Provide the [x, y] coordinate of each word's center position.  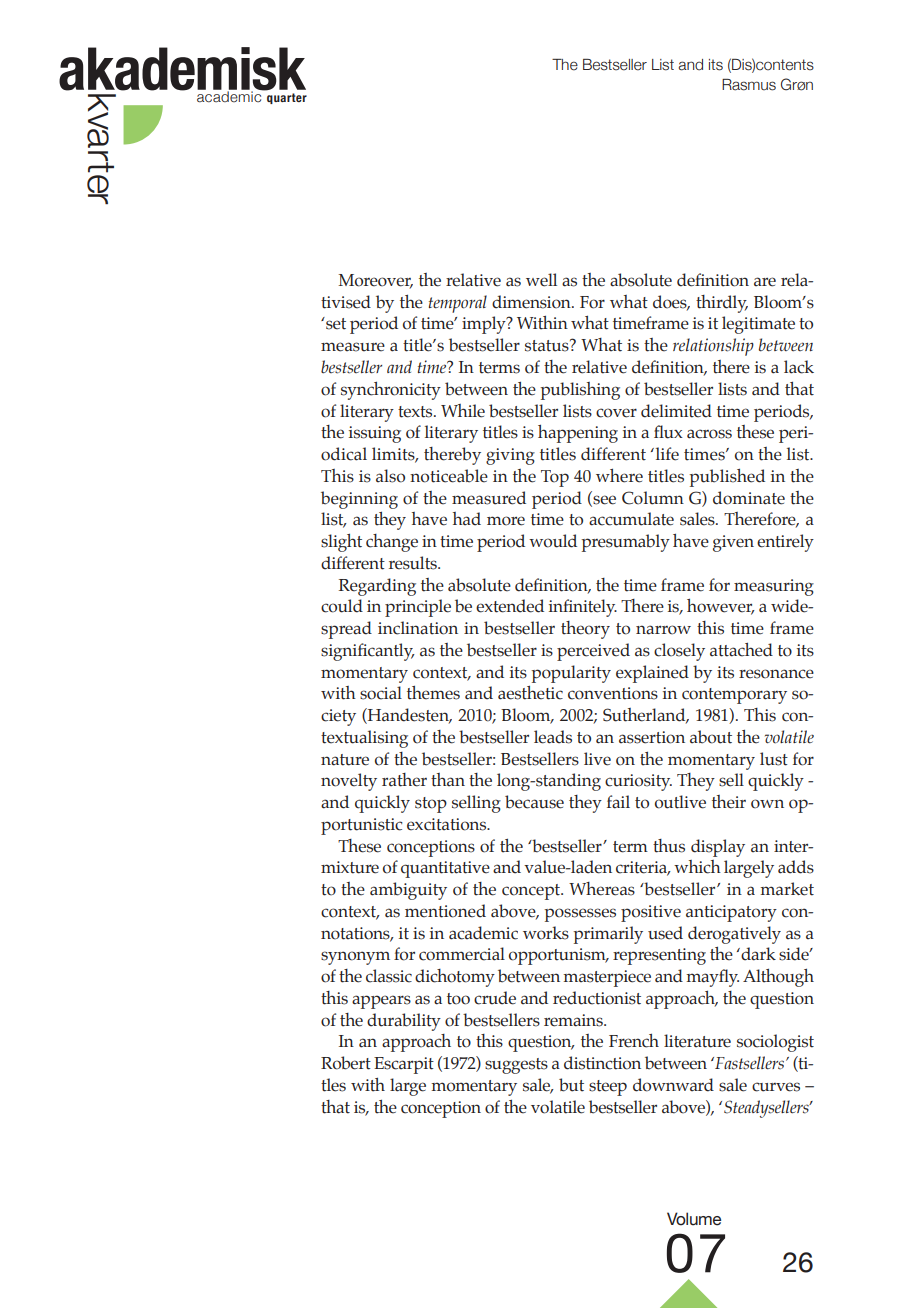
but [571, 1085]
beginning [359, 500]
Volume [694, 1219]
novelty [349, 782]
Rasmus [749, 85]
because [534, 802]
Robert [346, 1063]
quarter [287, 98]
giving [510, 456]
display [718, 848]
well [541, 280]
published [727, 478]
